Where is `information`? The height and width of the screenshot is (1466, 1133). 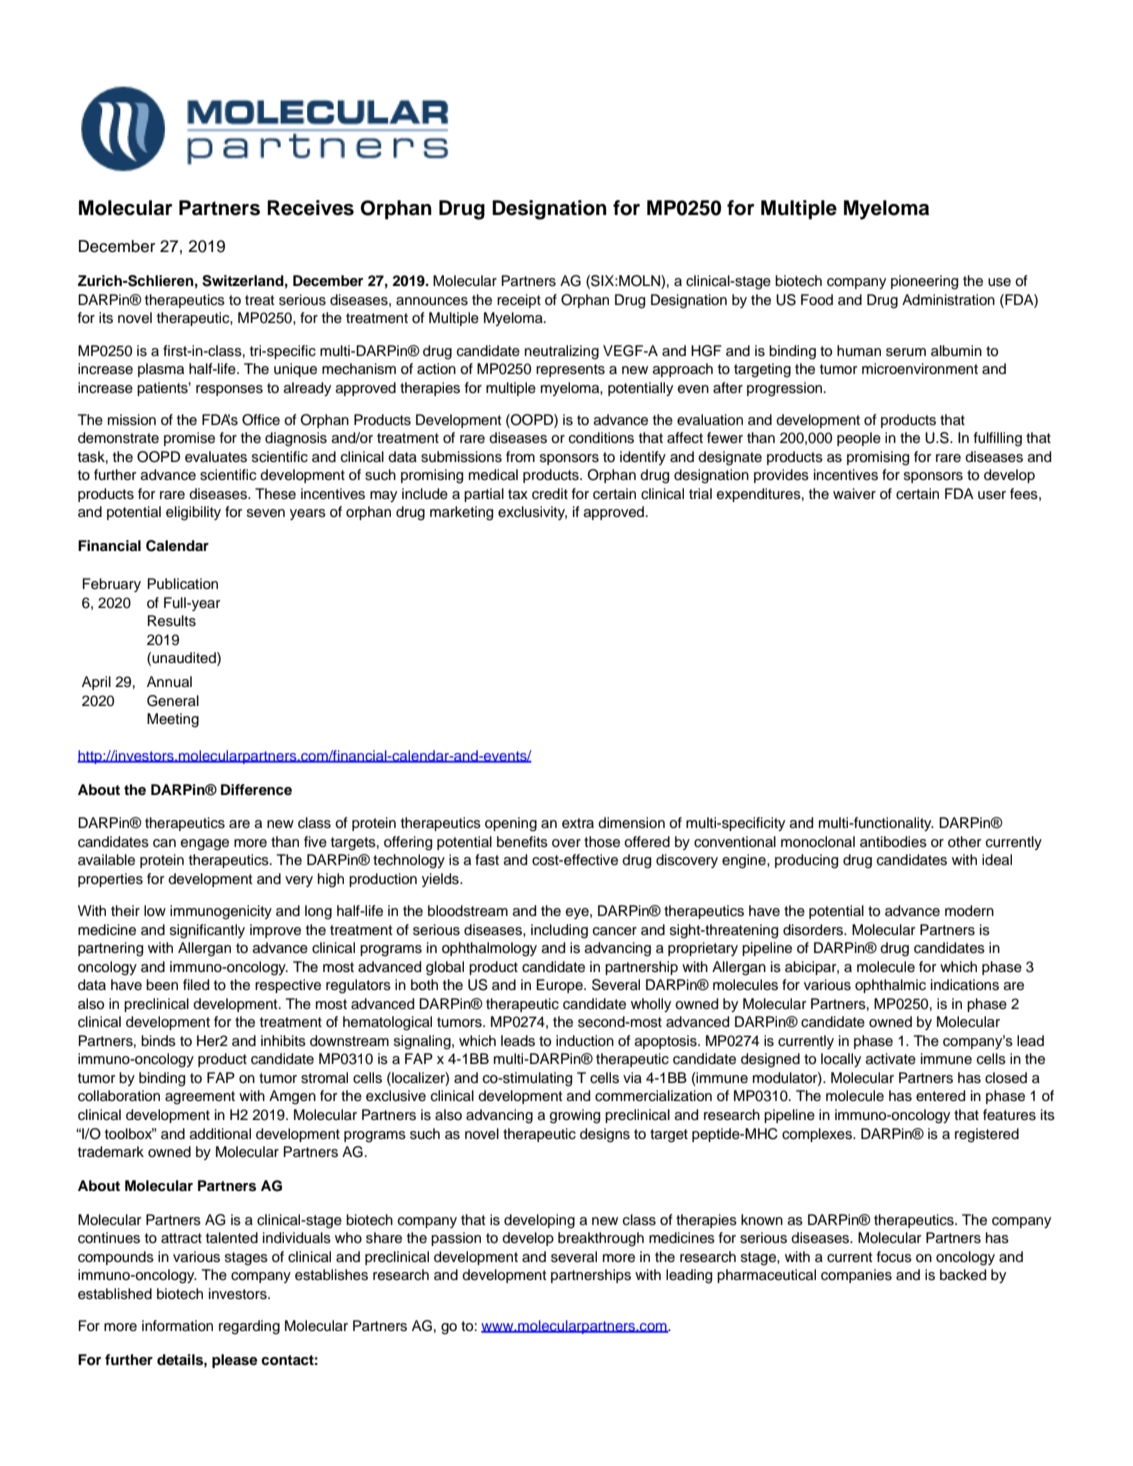
information is located at coordinates (177, 1325).
